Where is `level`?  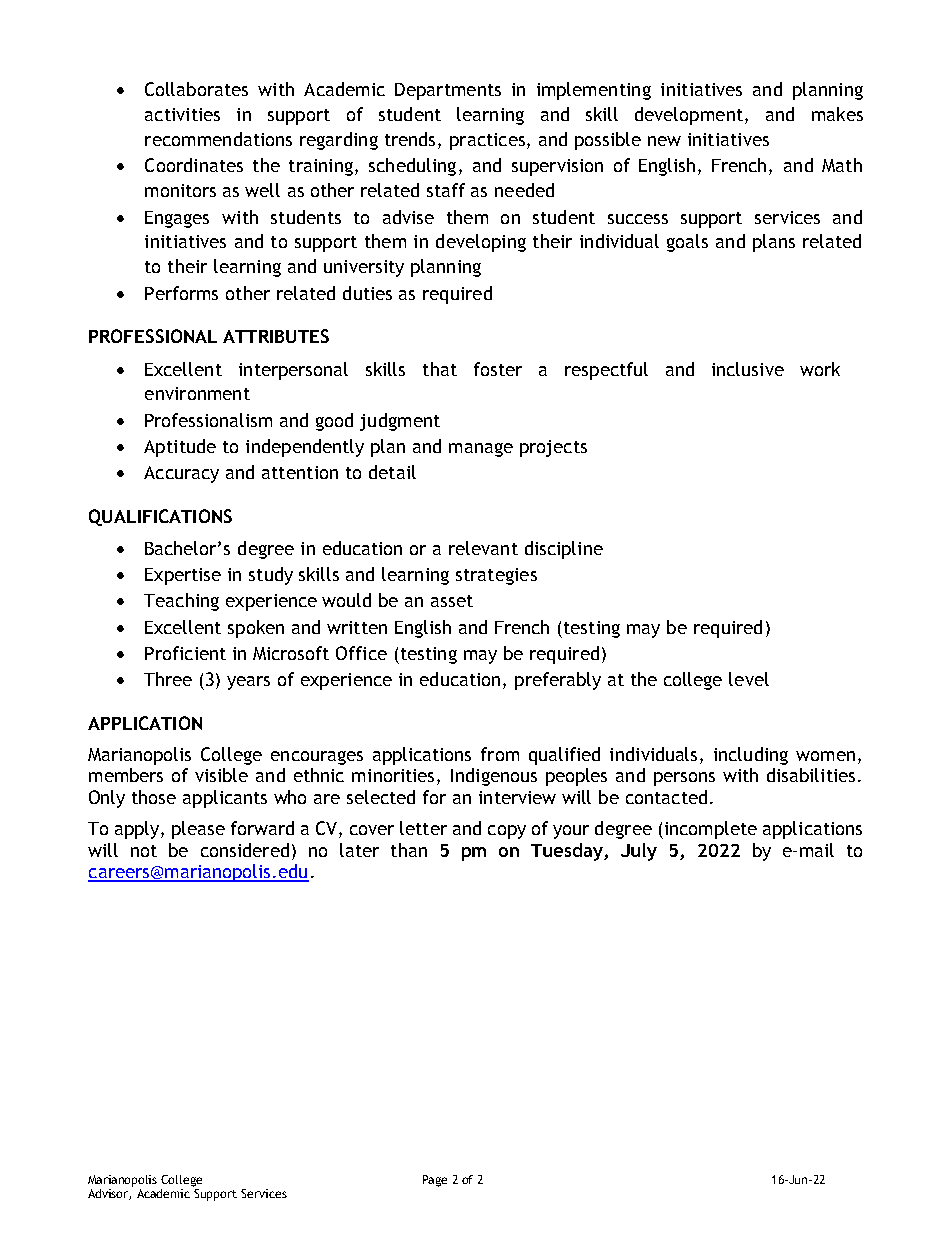 level is located at coordinates (749, 679).
